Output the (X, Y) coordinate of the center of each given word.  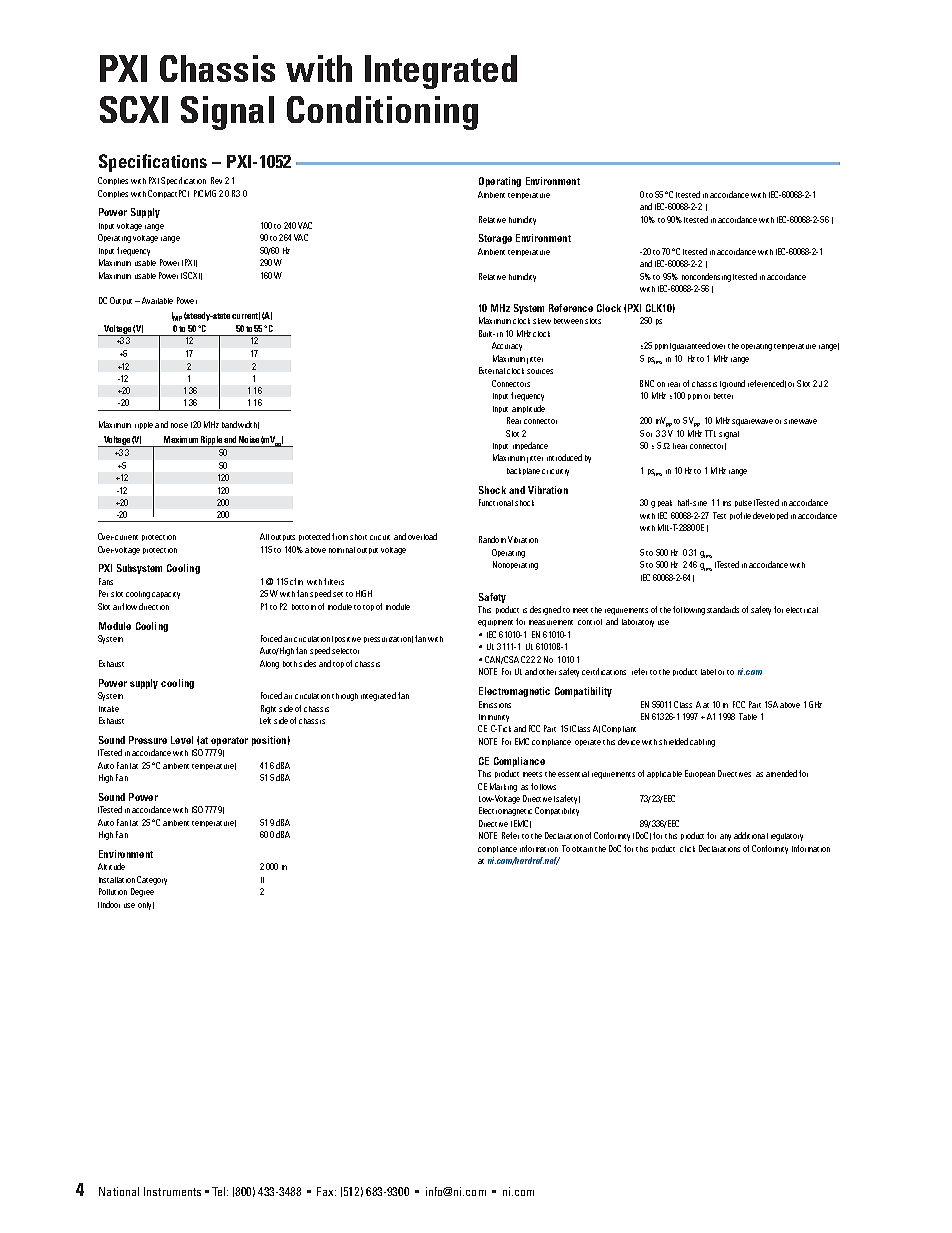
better (723, 396)
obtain (582, 849)
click (687, 849)
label (708, 672)
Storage (495, 239)
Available (157, 300)
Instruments (172, 1191)
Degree (142, 892)
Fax (326, 1191)
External (492, 370)
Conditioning (382, 113)
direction (154, 606)
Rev (216, 180)
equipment (495, 623)
